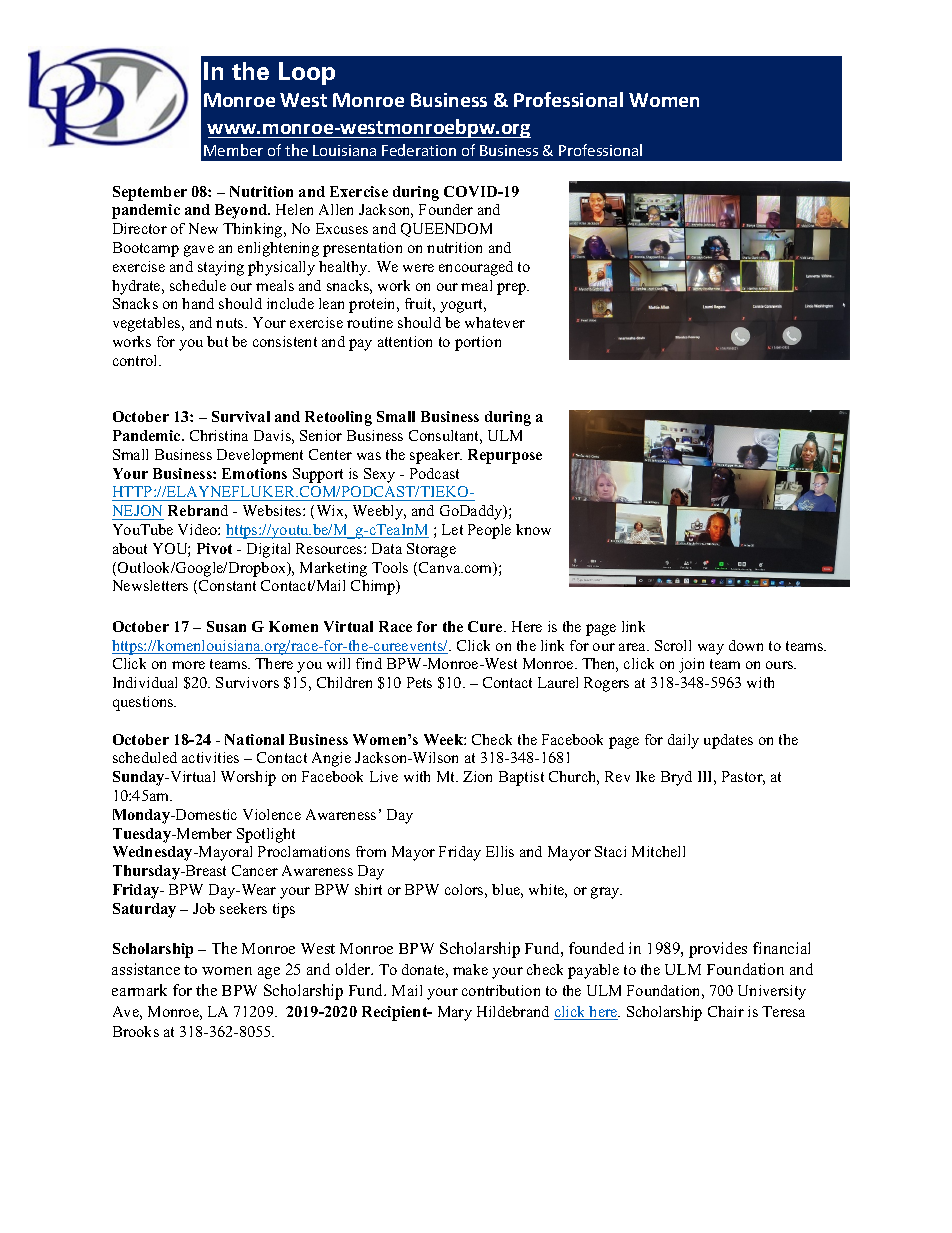 Image resolution: width=952 pixels, height=1233 pixels. What do you see at coordinates (501, 990) in the image?
I see `contribution` at bounding box center [501, 990].
